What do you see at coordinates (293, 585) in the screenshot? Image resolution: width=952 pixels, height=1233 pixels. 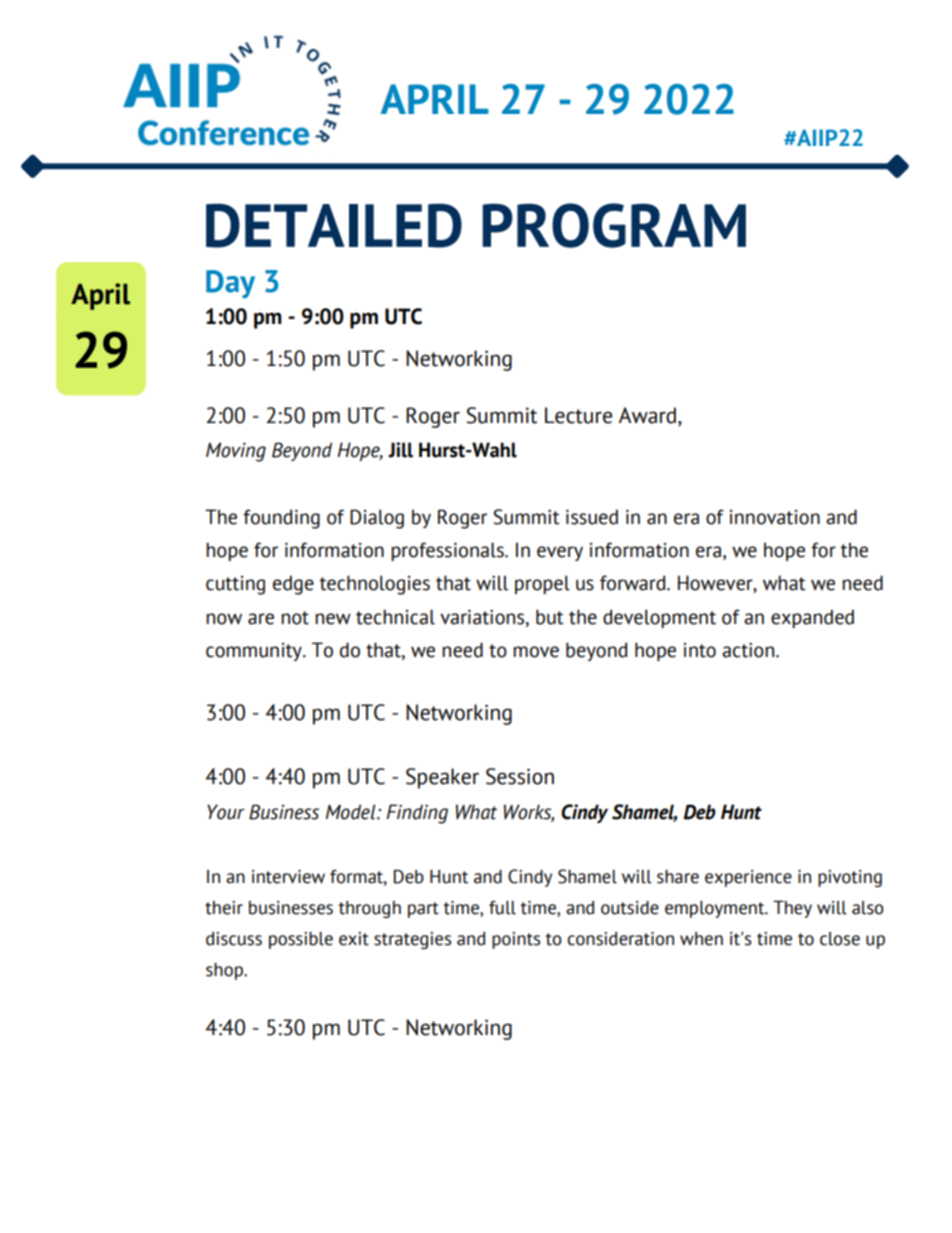 I see `edge` at bounding box center [293, 585].
